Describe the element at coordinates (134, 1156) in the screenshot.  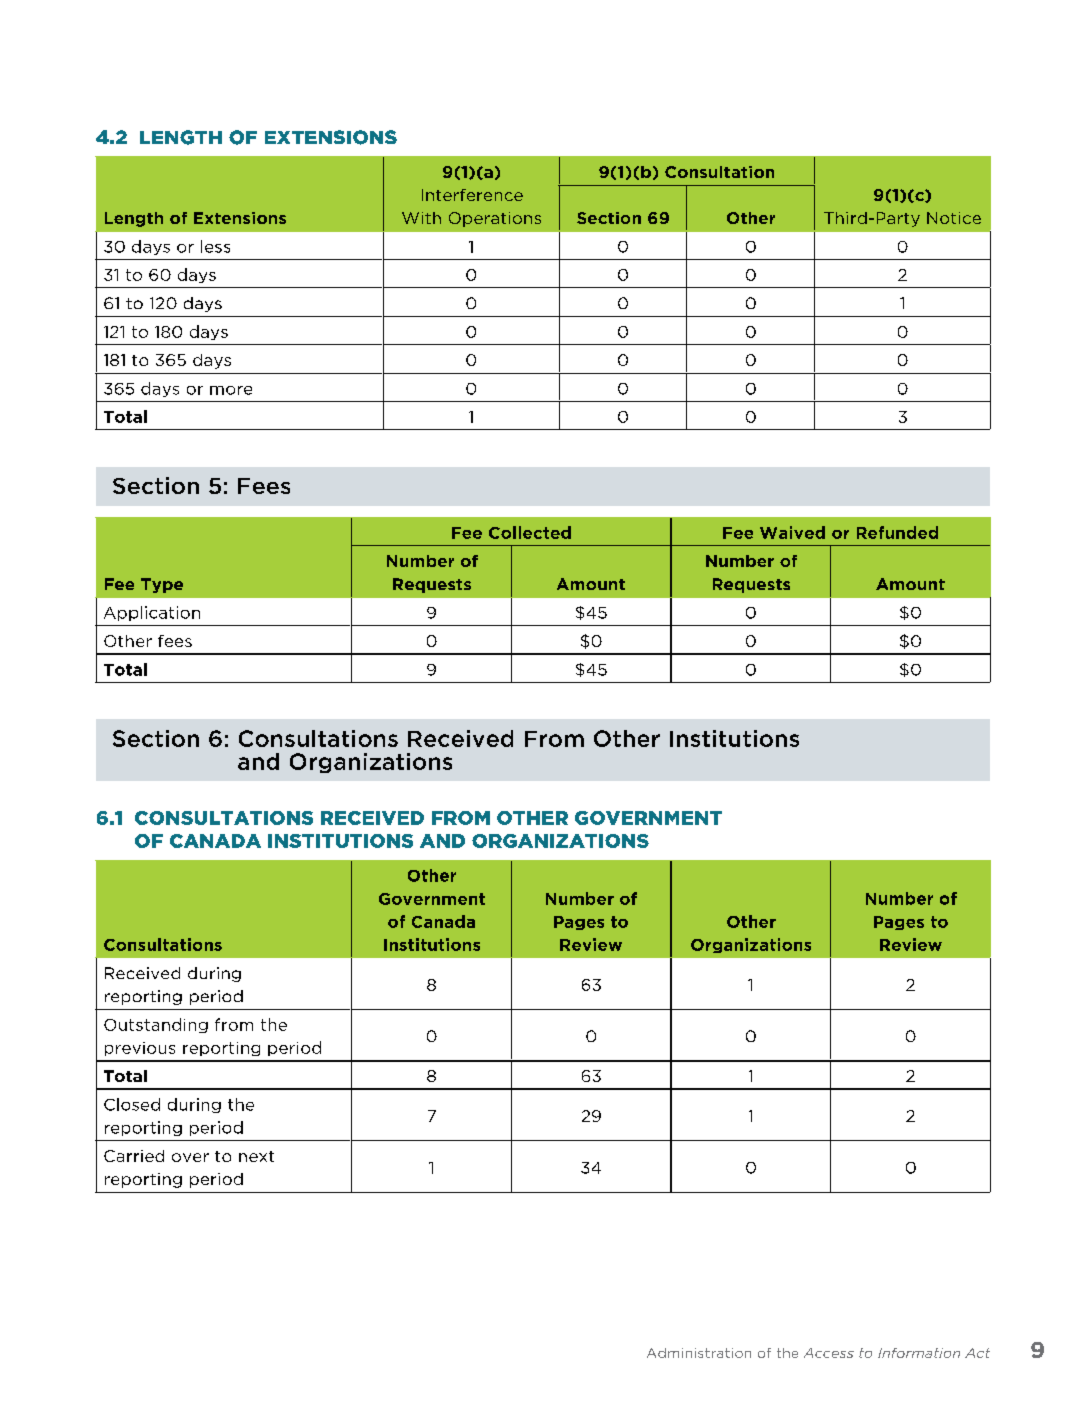
I see `Carried` at that location.
